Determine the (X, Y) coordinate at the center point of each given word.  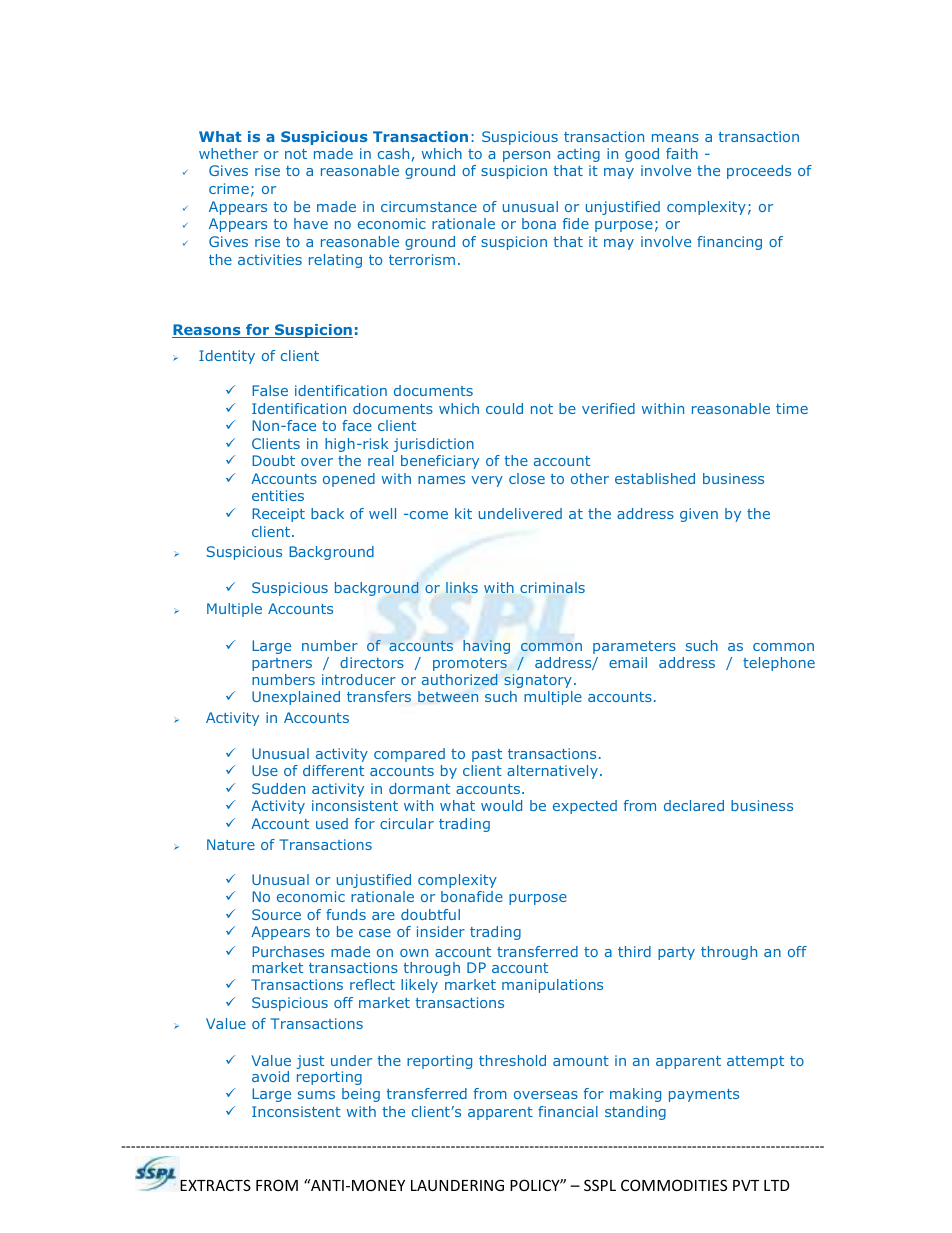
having (486, 647)
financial (568, 1111)
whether (228, 153)
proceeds (759, 172)
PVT (746, 1185)
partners (282, 664)
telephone (779, 664)
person (526, 156)
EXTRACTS (215, 1185)
